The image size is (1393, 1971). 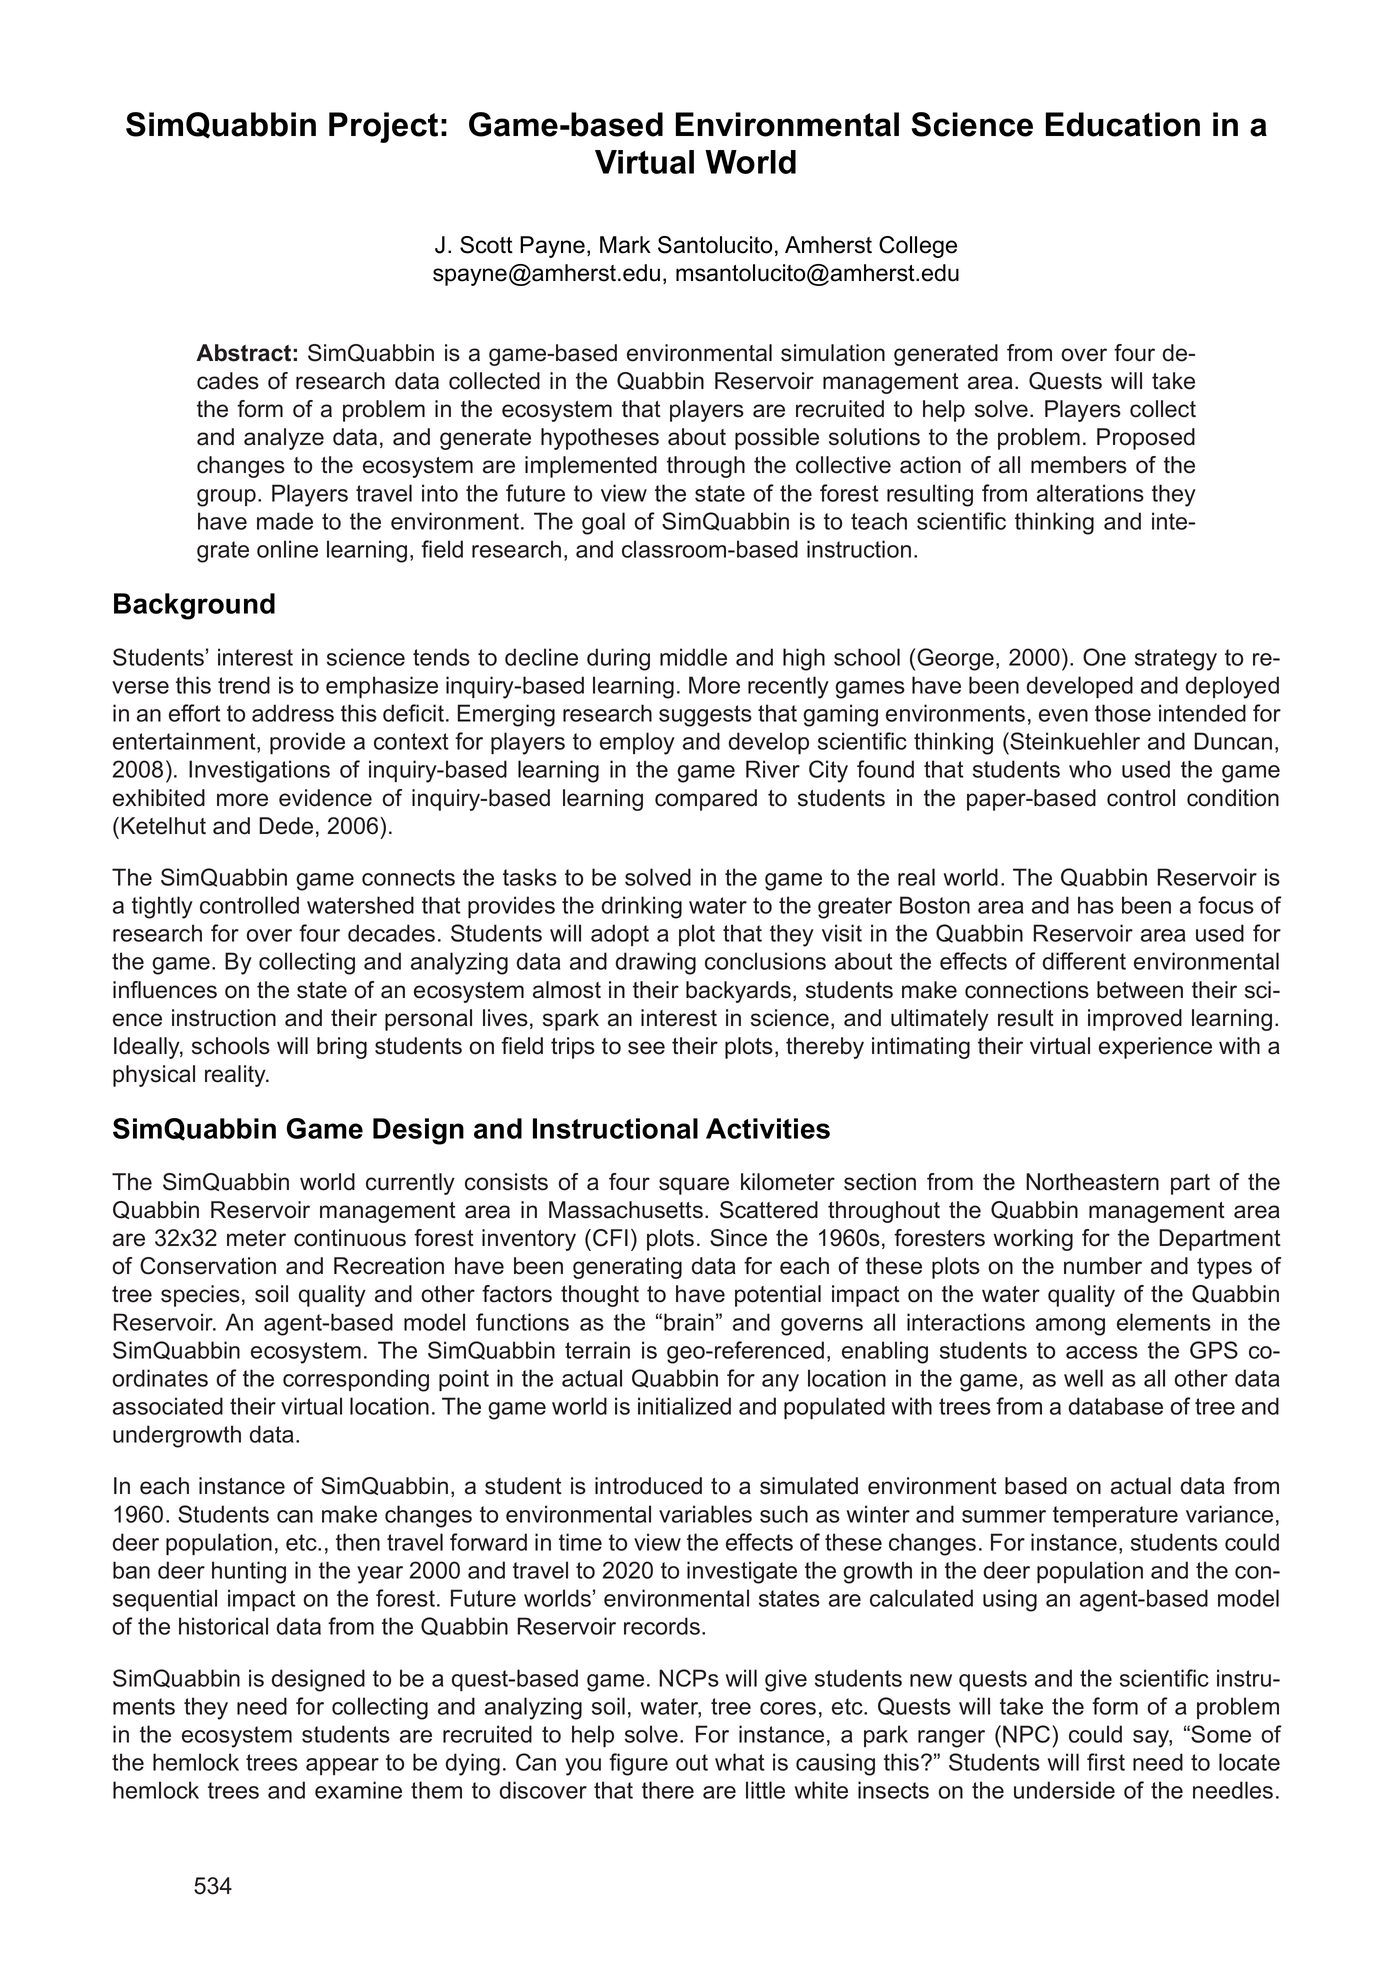 I want to click on what, so click(x=740, y=1762).
